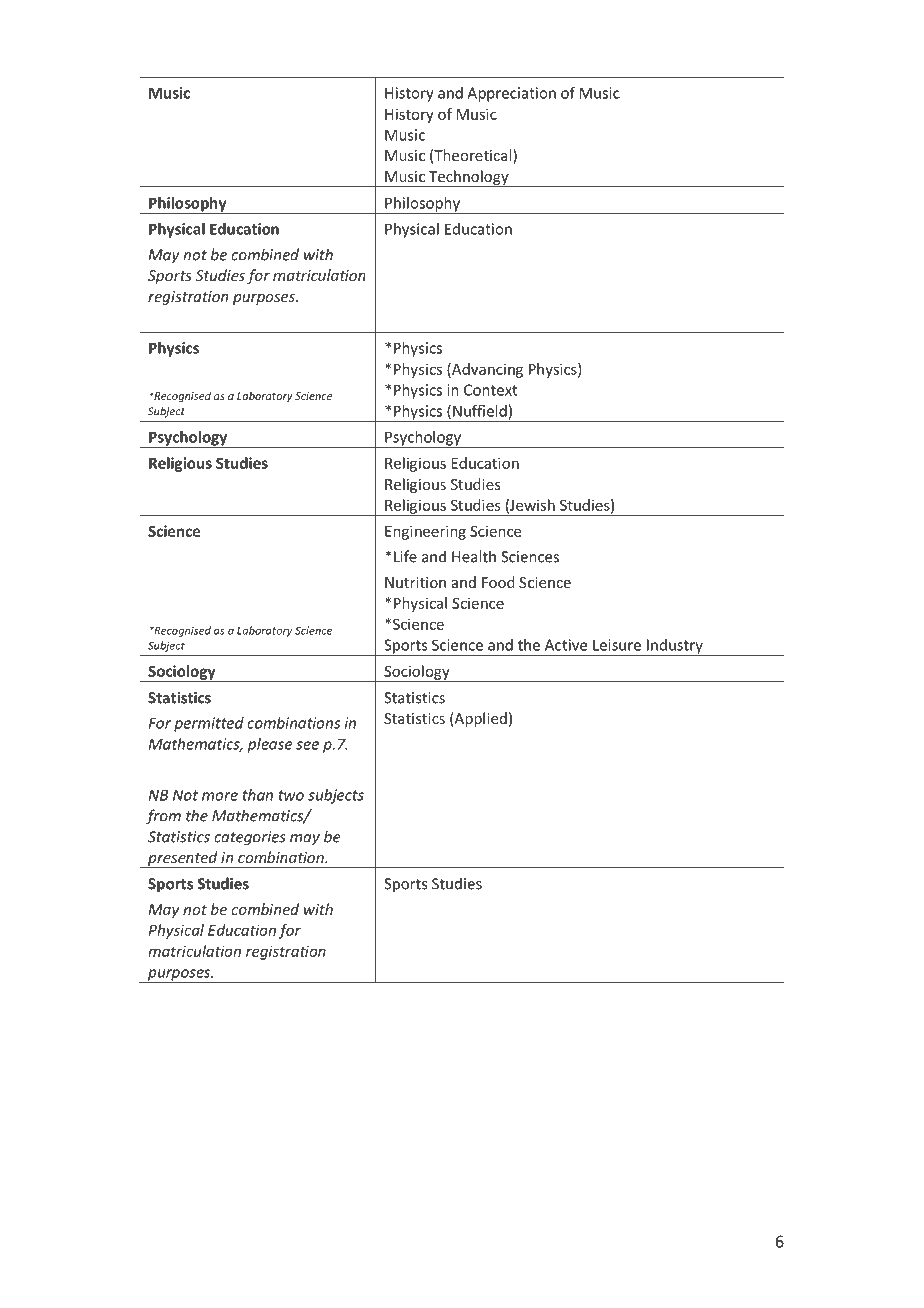  I want to click on permitted, so click(209, 724).
